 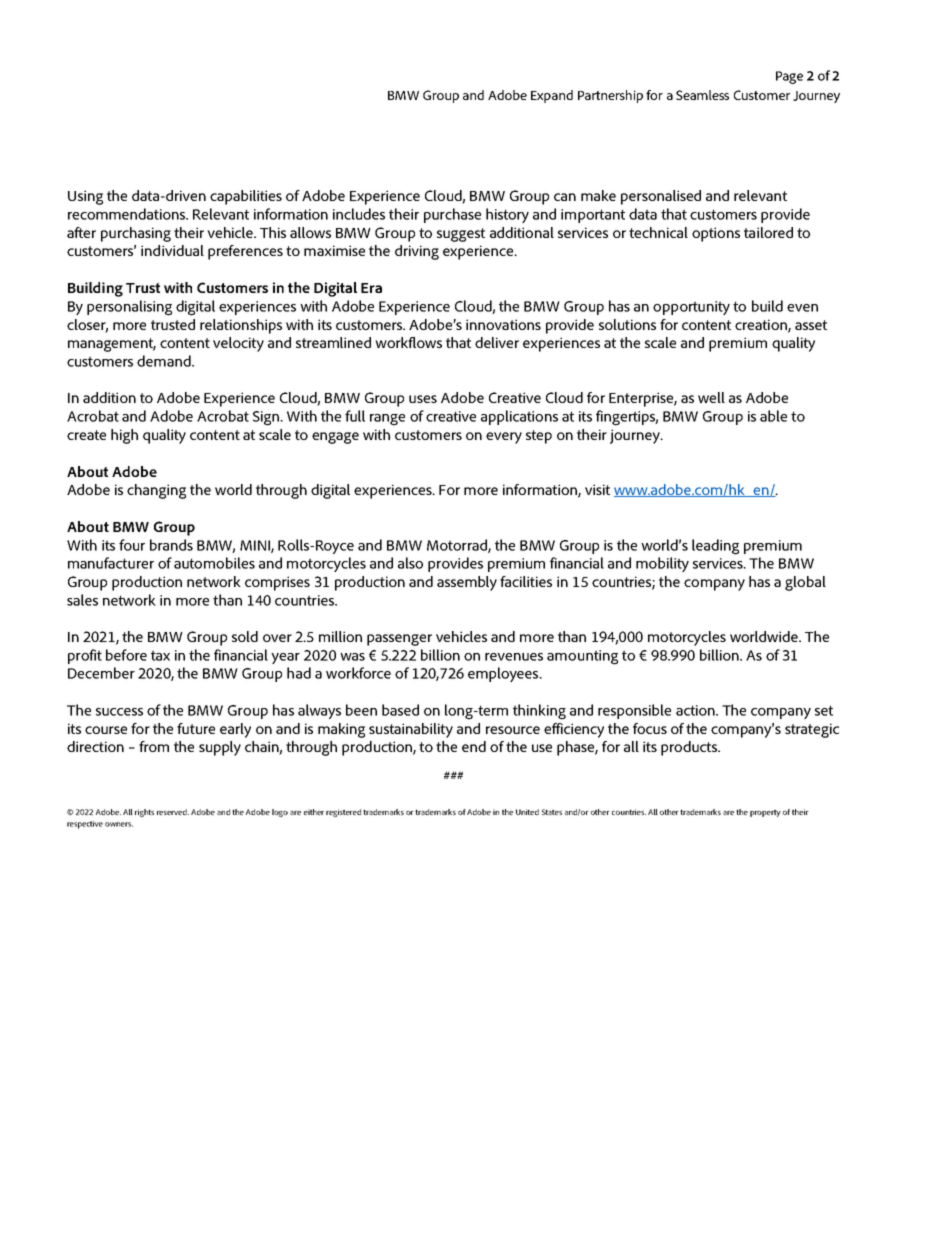 I want to click on driving, so click(x=417, y=252).
